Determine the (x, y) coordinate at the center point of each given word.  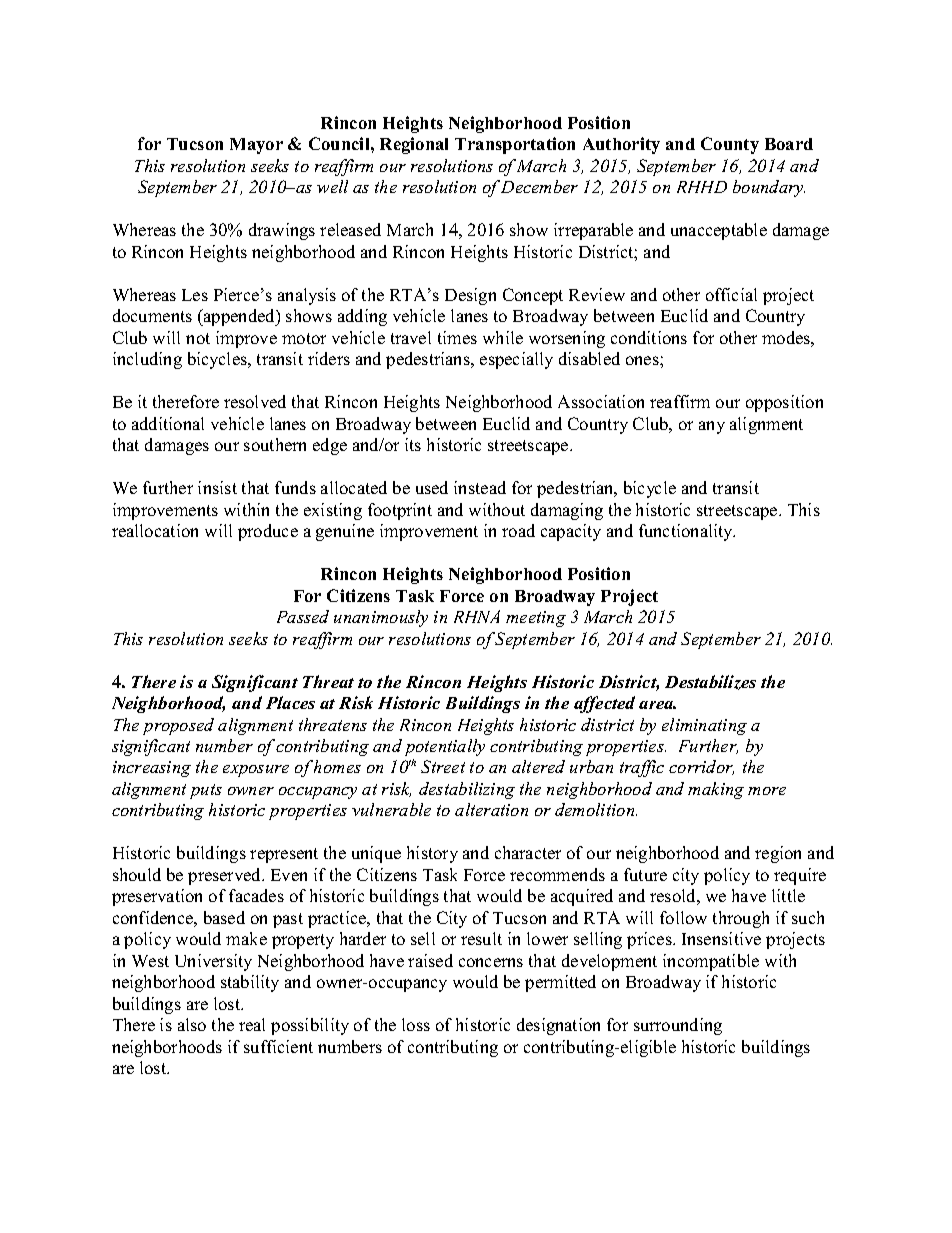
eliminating (704, 726)
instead (480, 487)
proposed (178, 726)
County (730, 145)
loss (416, 1024)
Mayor (256, 146)
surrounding (678, 1026)
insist (217, 487)
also (192, 1024)
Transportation (515, 145)
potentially (445, 747)
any (712, 427)
